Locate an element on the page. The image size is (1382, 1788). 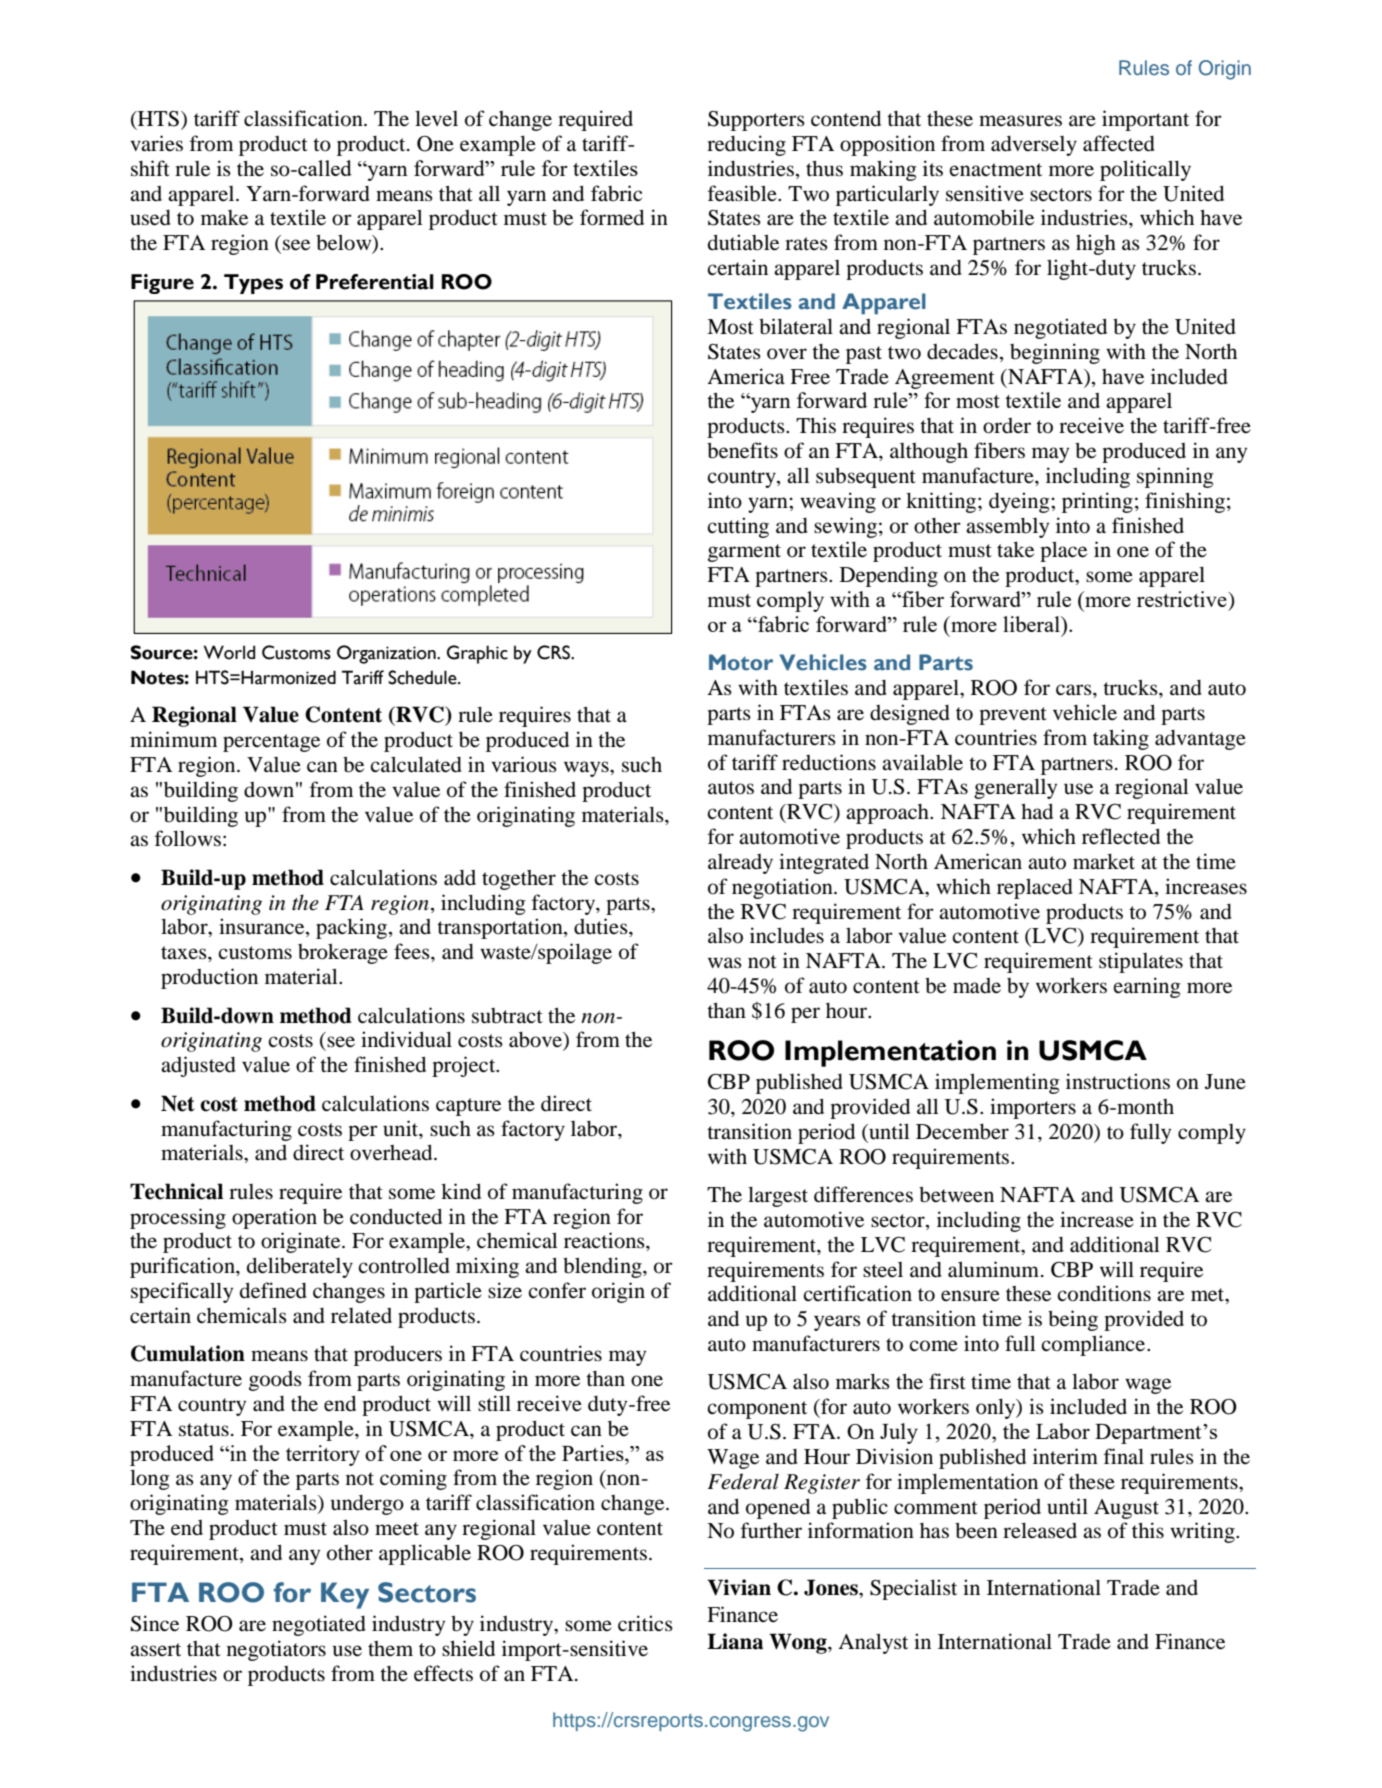
make is located at coordinates (224, 218).
